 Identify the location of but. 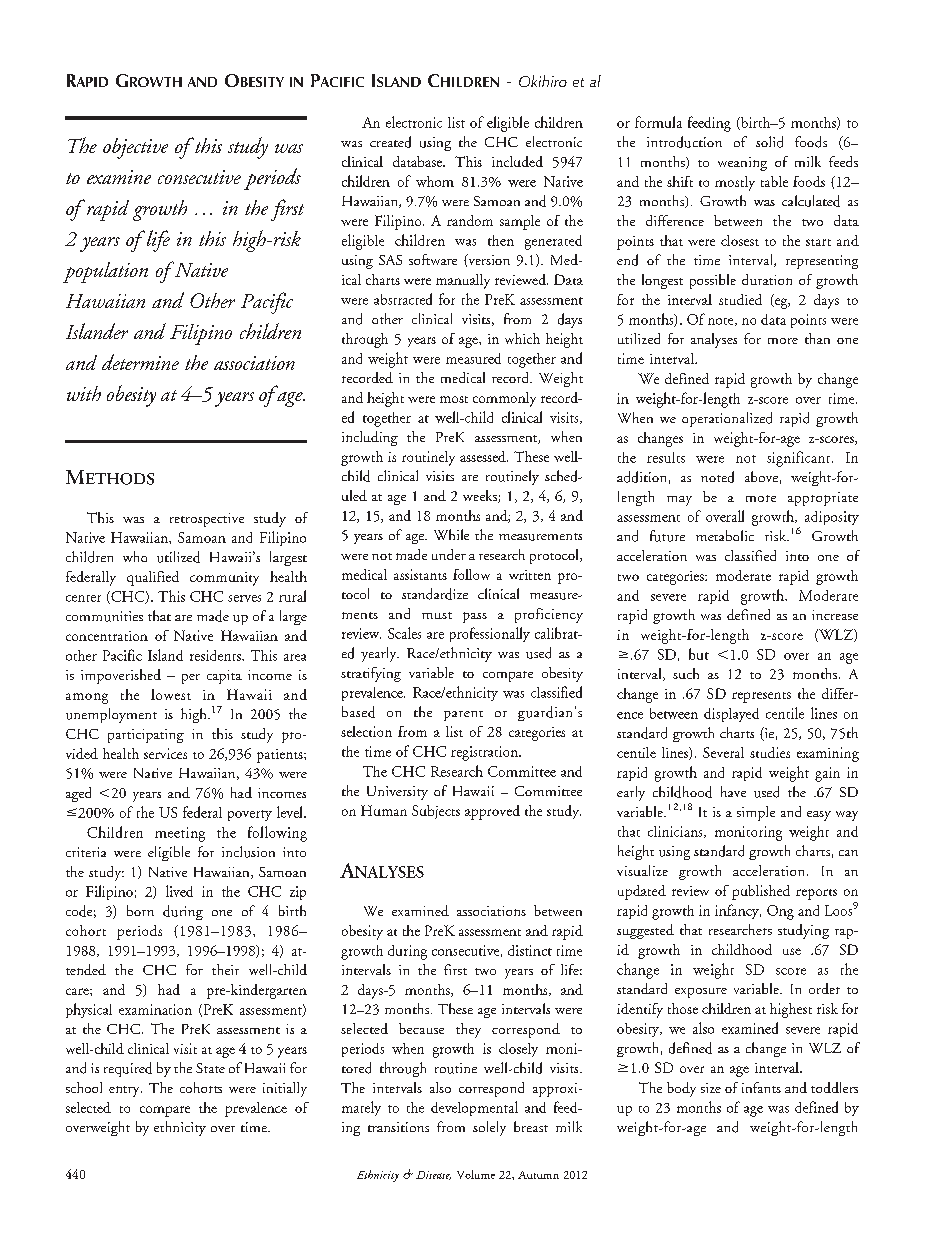
(699, 654).
